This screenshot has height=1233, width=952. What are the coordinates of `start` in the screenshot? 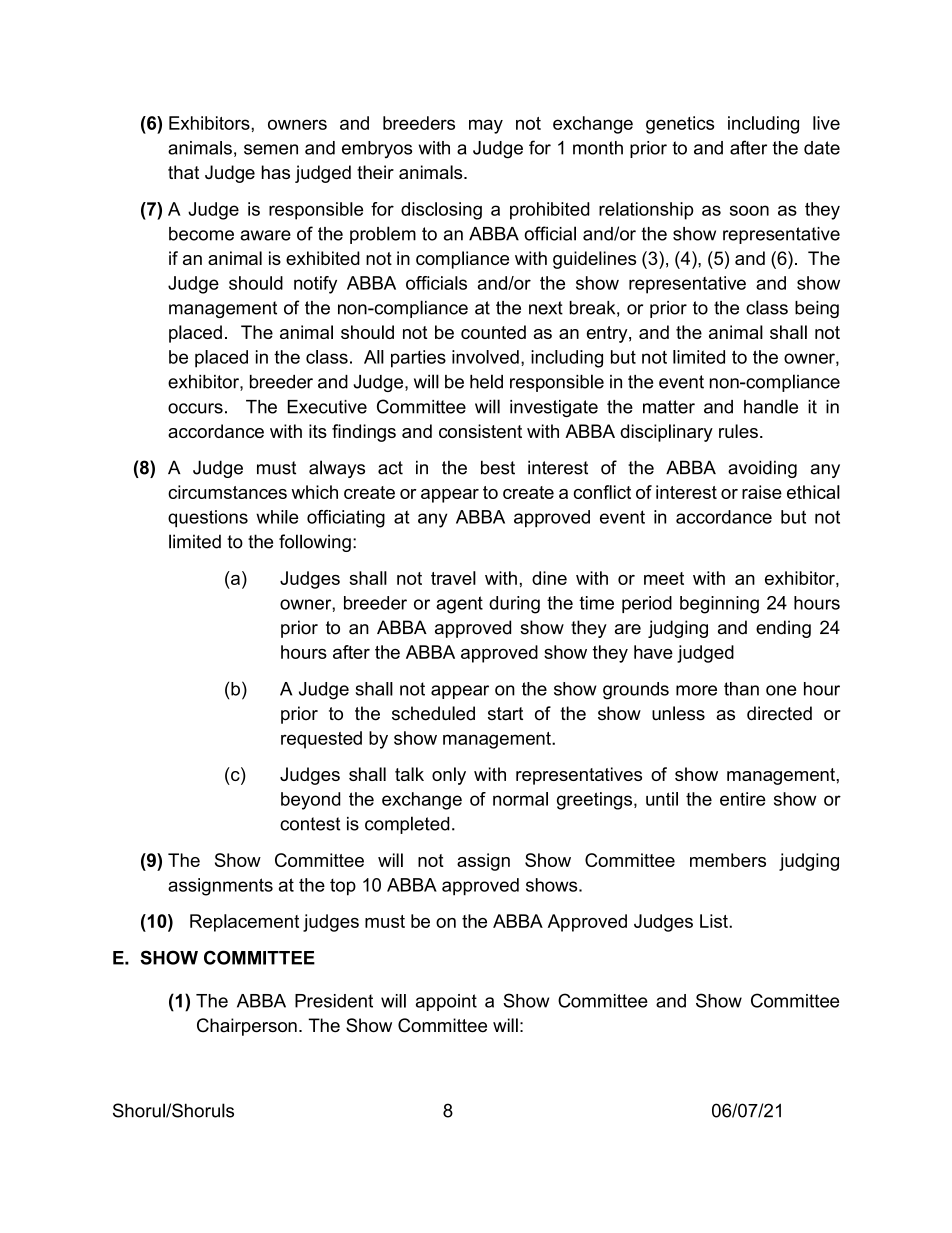 It's located at (505, 714).
